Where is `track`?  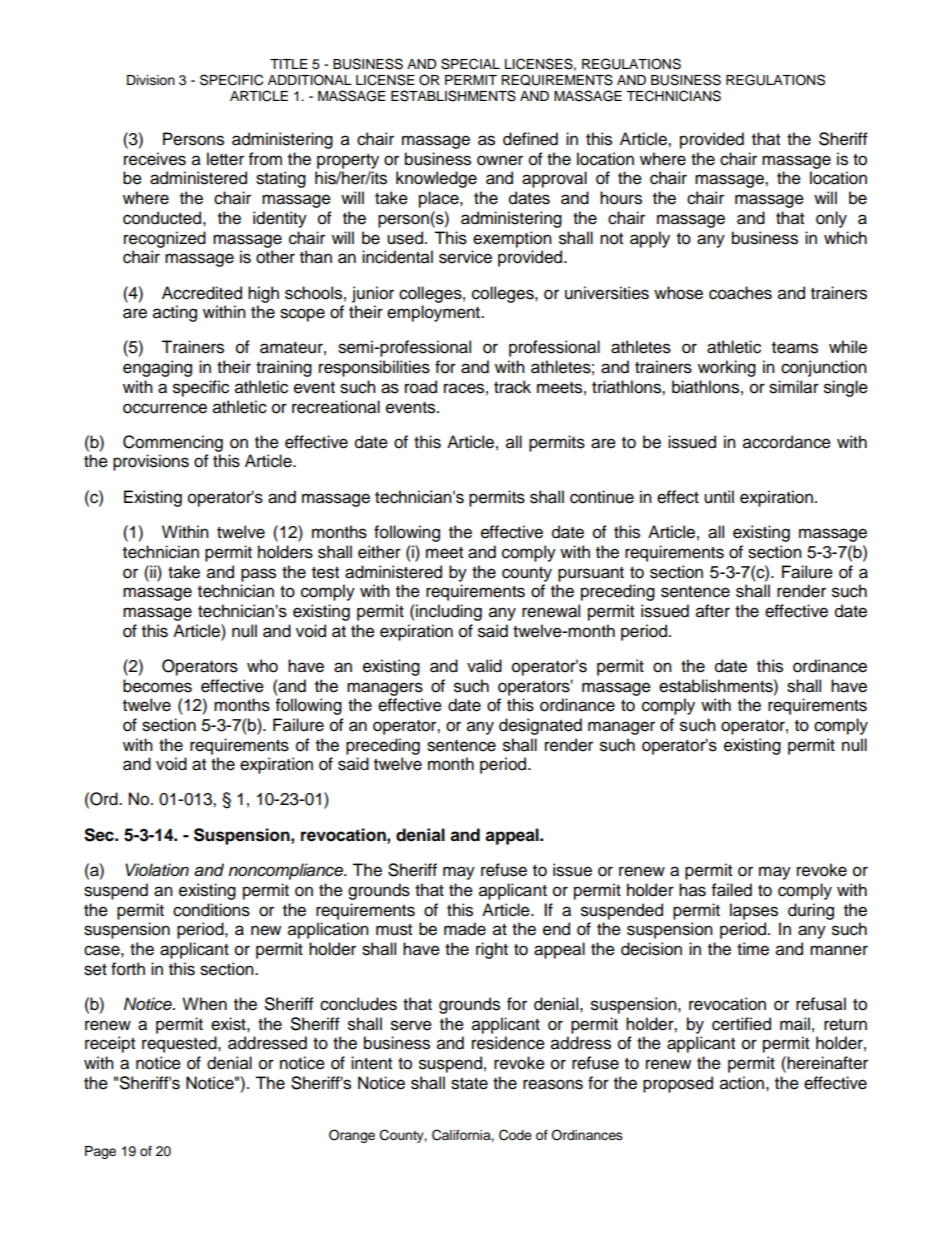
track is located at coordinates (512, 387).
